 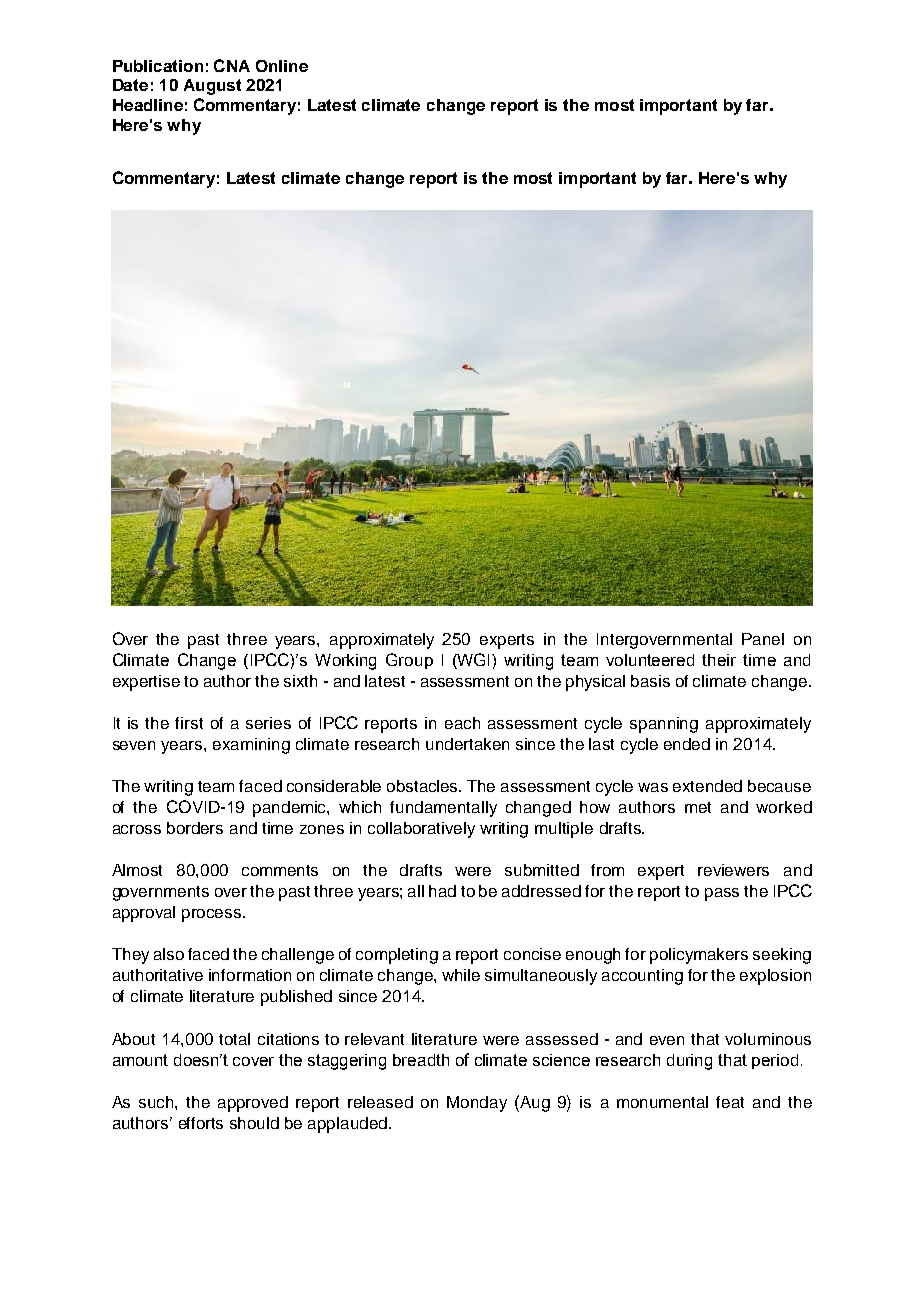 I want to click on Monday, so click(x=477, y=1104).
